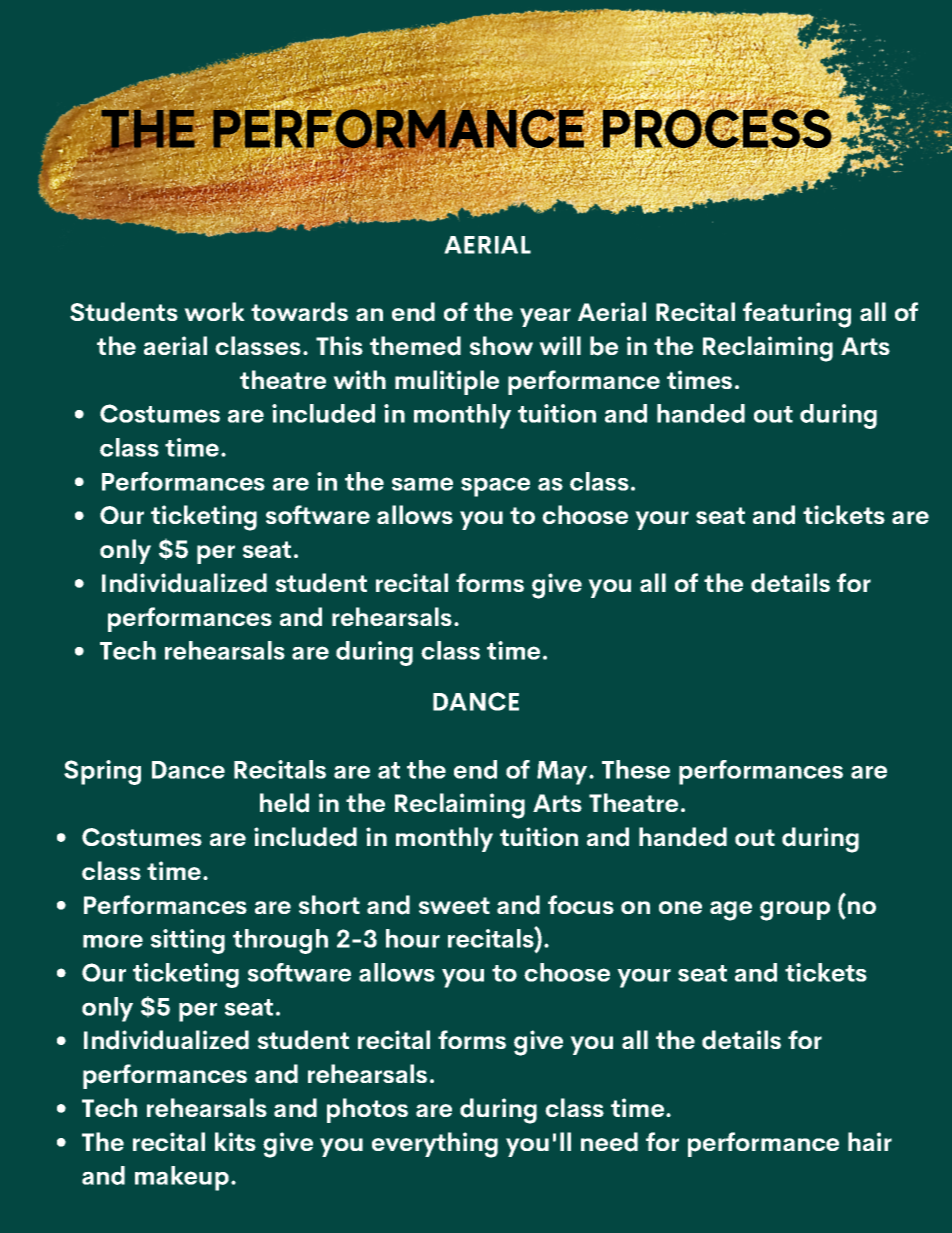 Image resolution: width=952 pixels, height=1233 pixels. What do you see at coordinates (422, 484) in the page?
I see `same` at bounding box center [422, 484].
